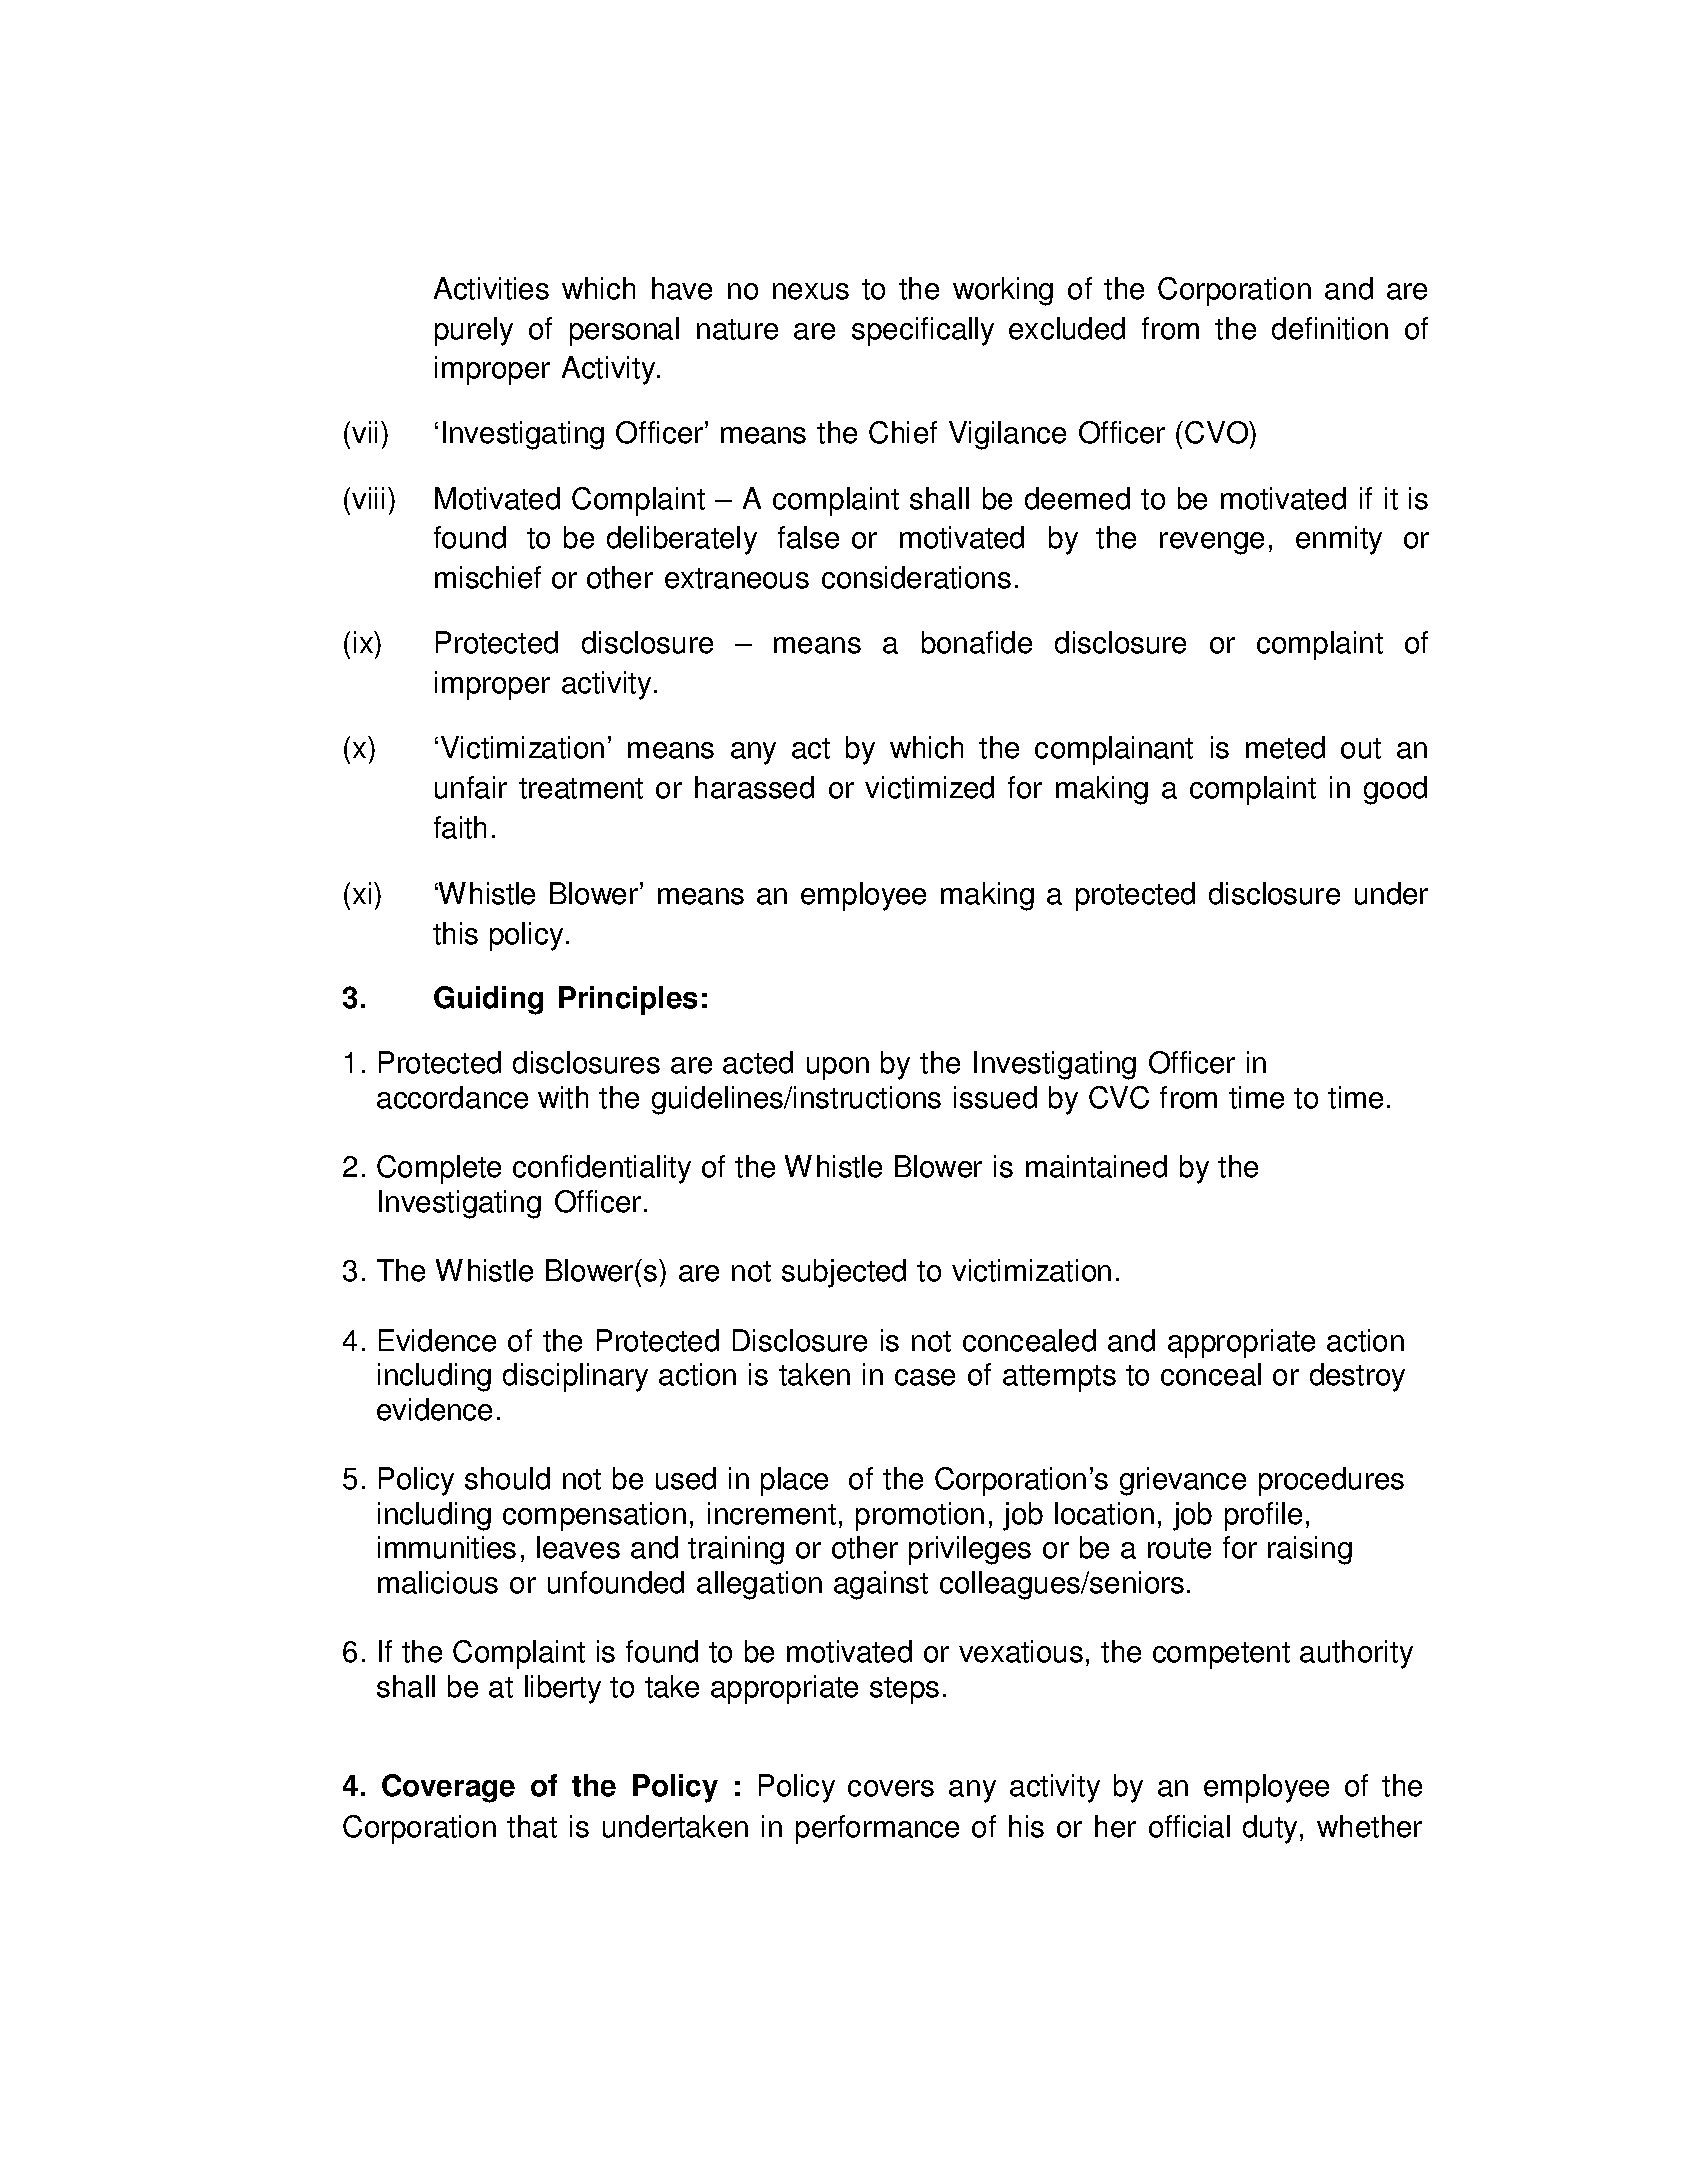  What do you see at coordinates (1119, 1097) in the screenshot?
I see `CVC` at bounding box center [1119, 1097].
